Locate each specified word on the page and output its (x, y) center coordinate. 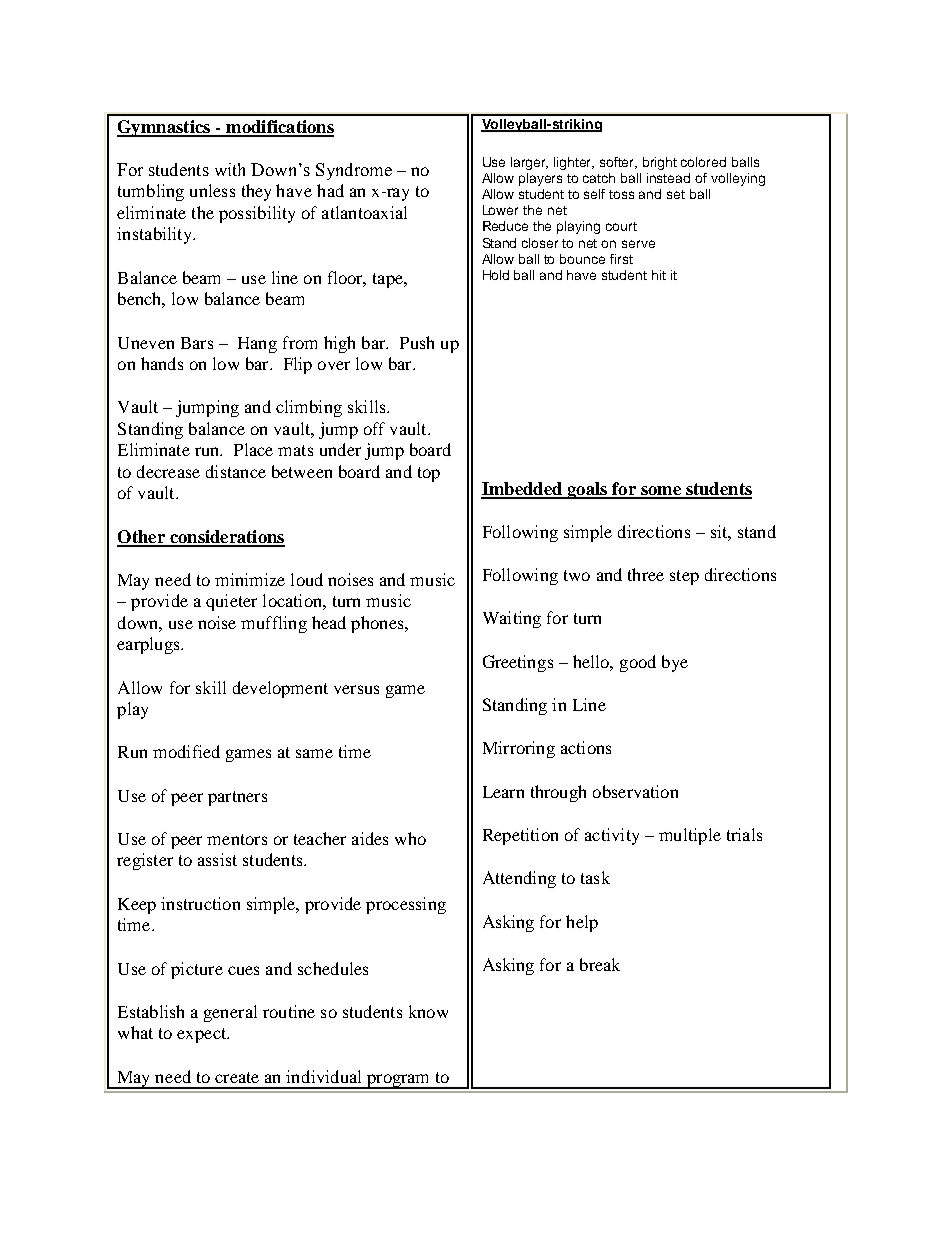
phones (378, 624)
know (428, 1011)
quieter (231, 602)
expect (203, 1035)
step (684, 577)
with (230, 169)
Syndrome (354, 171)
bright (660, 163)
